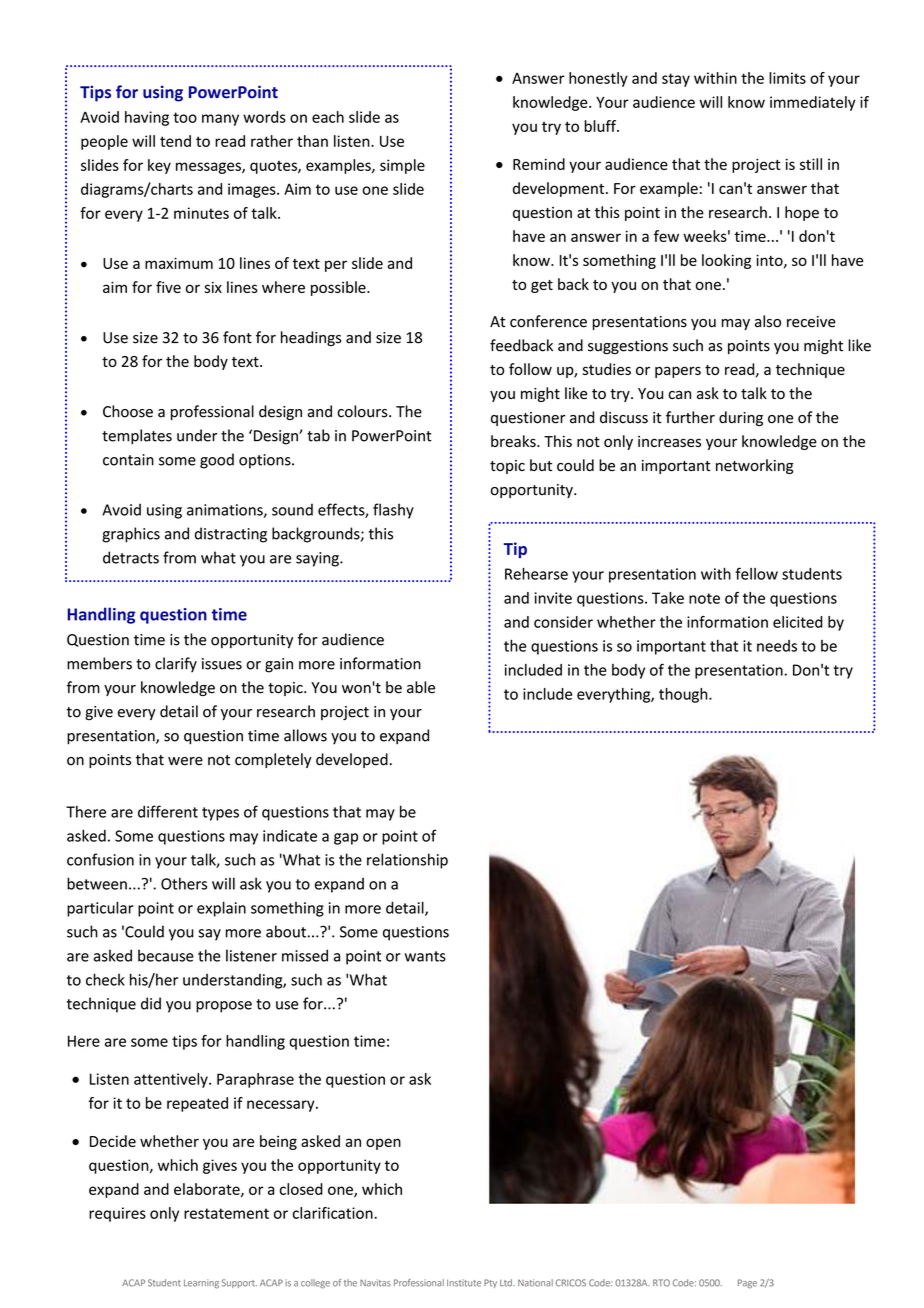 Image resolution: width=924 pixels, height=1308 pixels. Describe the element at coordinates (185, 117) in the screenshot. I see `too` at that location.
